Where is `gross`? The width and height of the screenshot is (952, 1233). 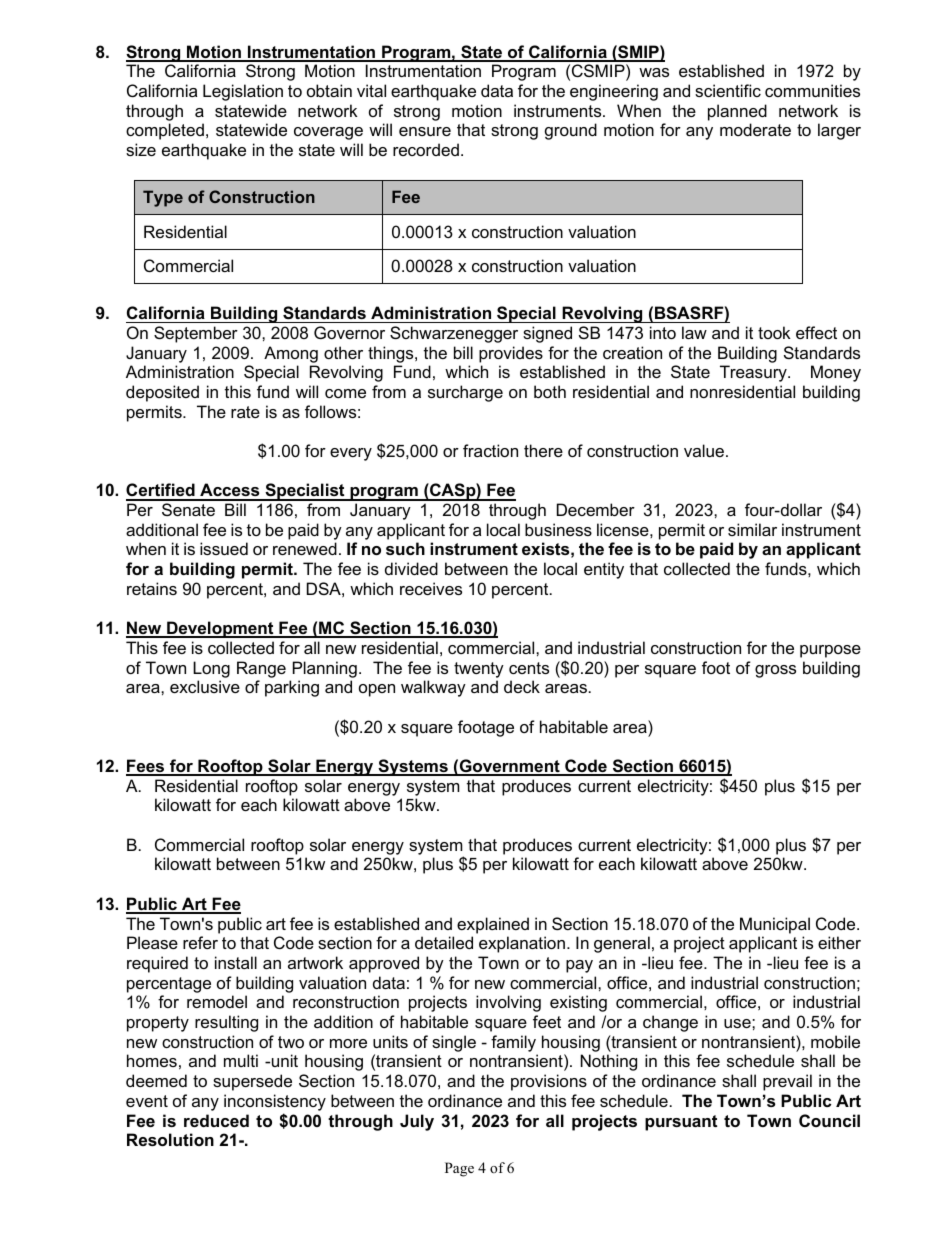 gross is located at coordinates (775, 671).
